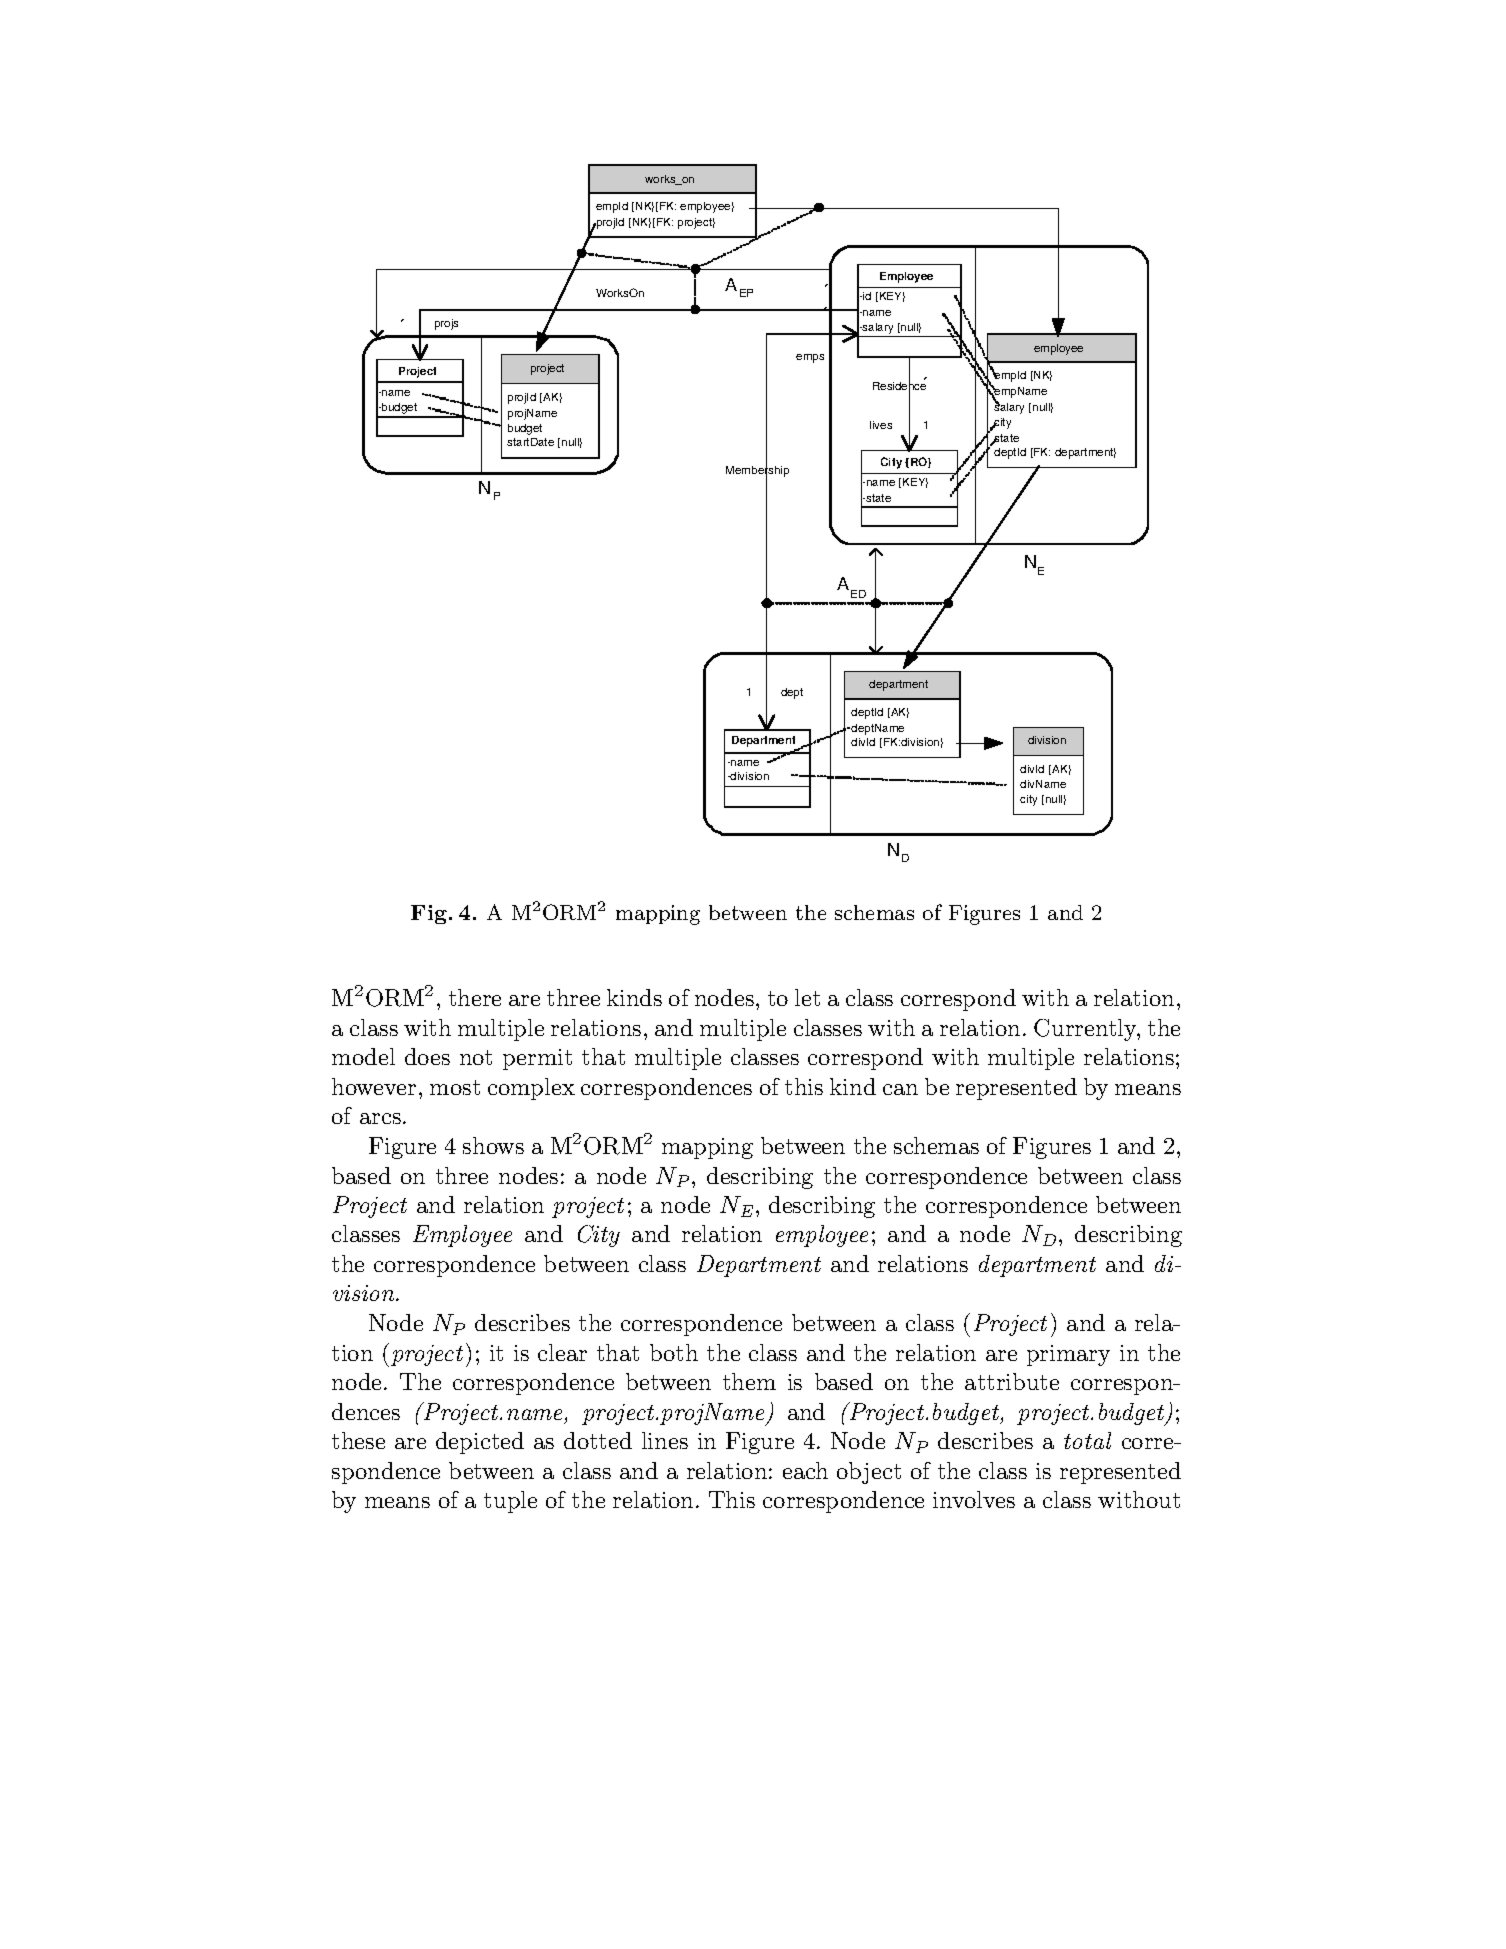 The height and width of the screenshot is (1949, 1506). What do you see at coordinates (480, 1443) in the screenshot?
I see `depicted` at bounding box center [480, 1443].
